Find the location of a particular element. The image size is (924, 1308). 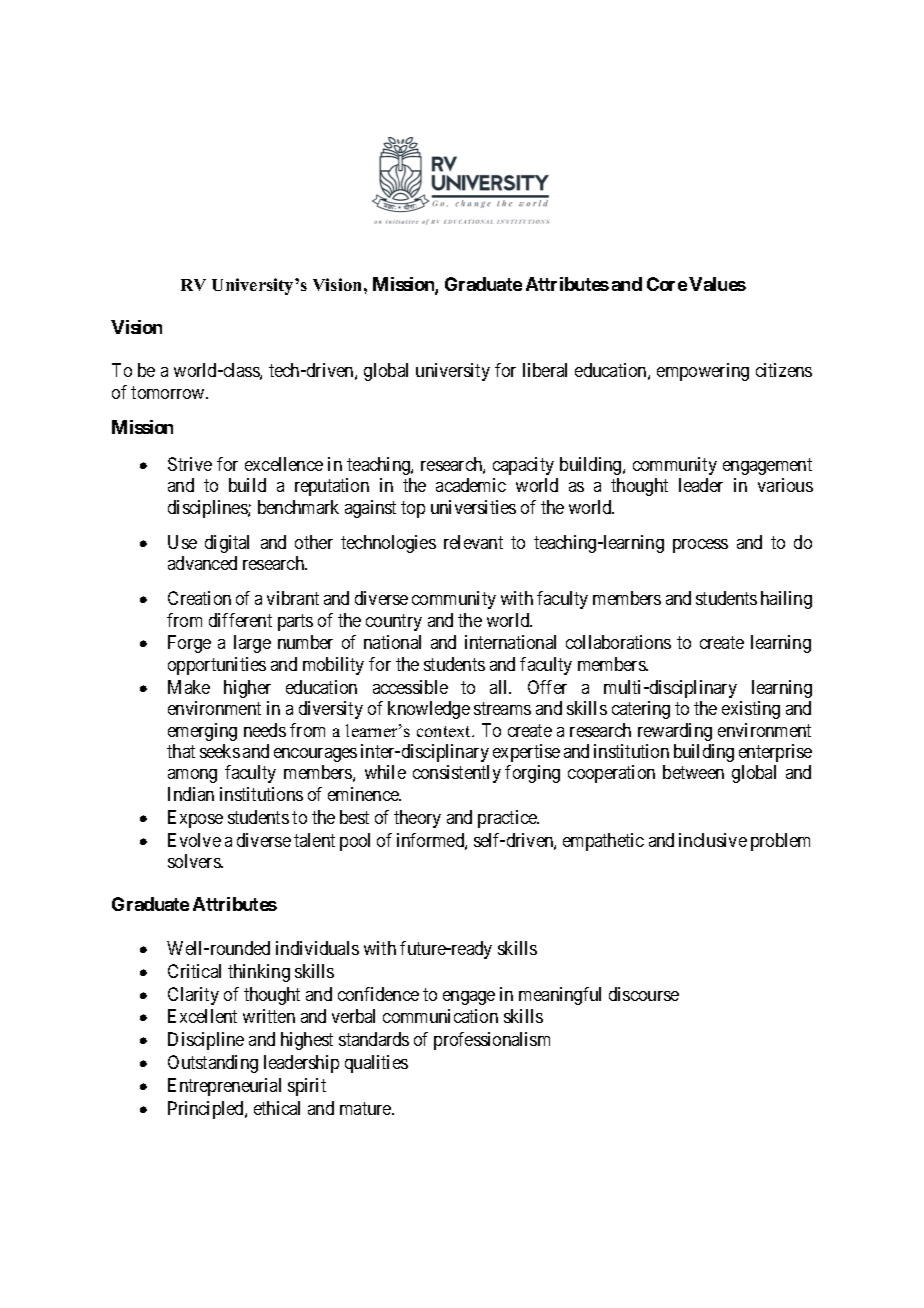

liberal is located at coordinates (545, 370).
